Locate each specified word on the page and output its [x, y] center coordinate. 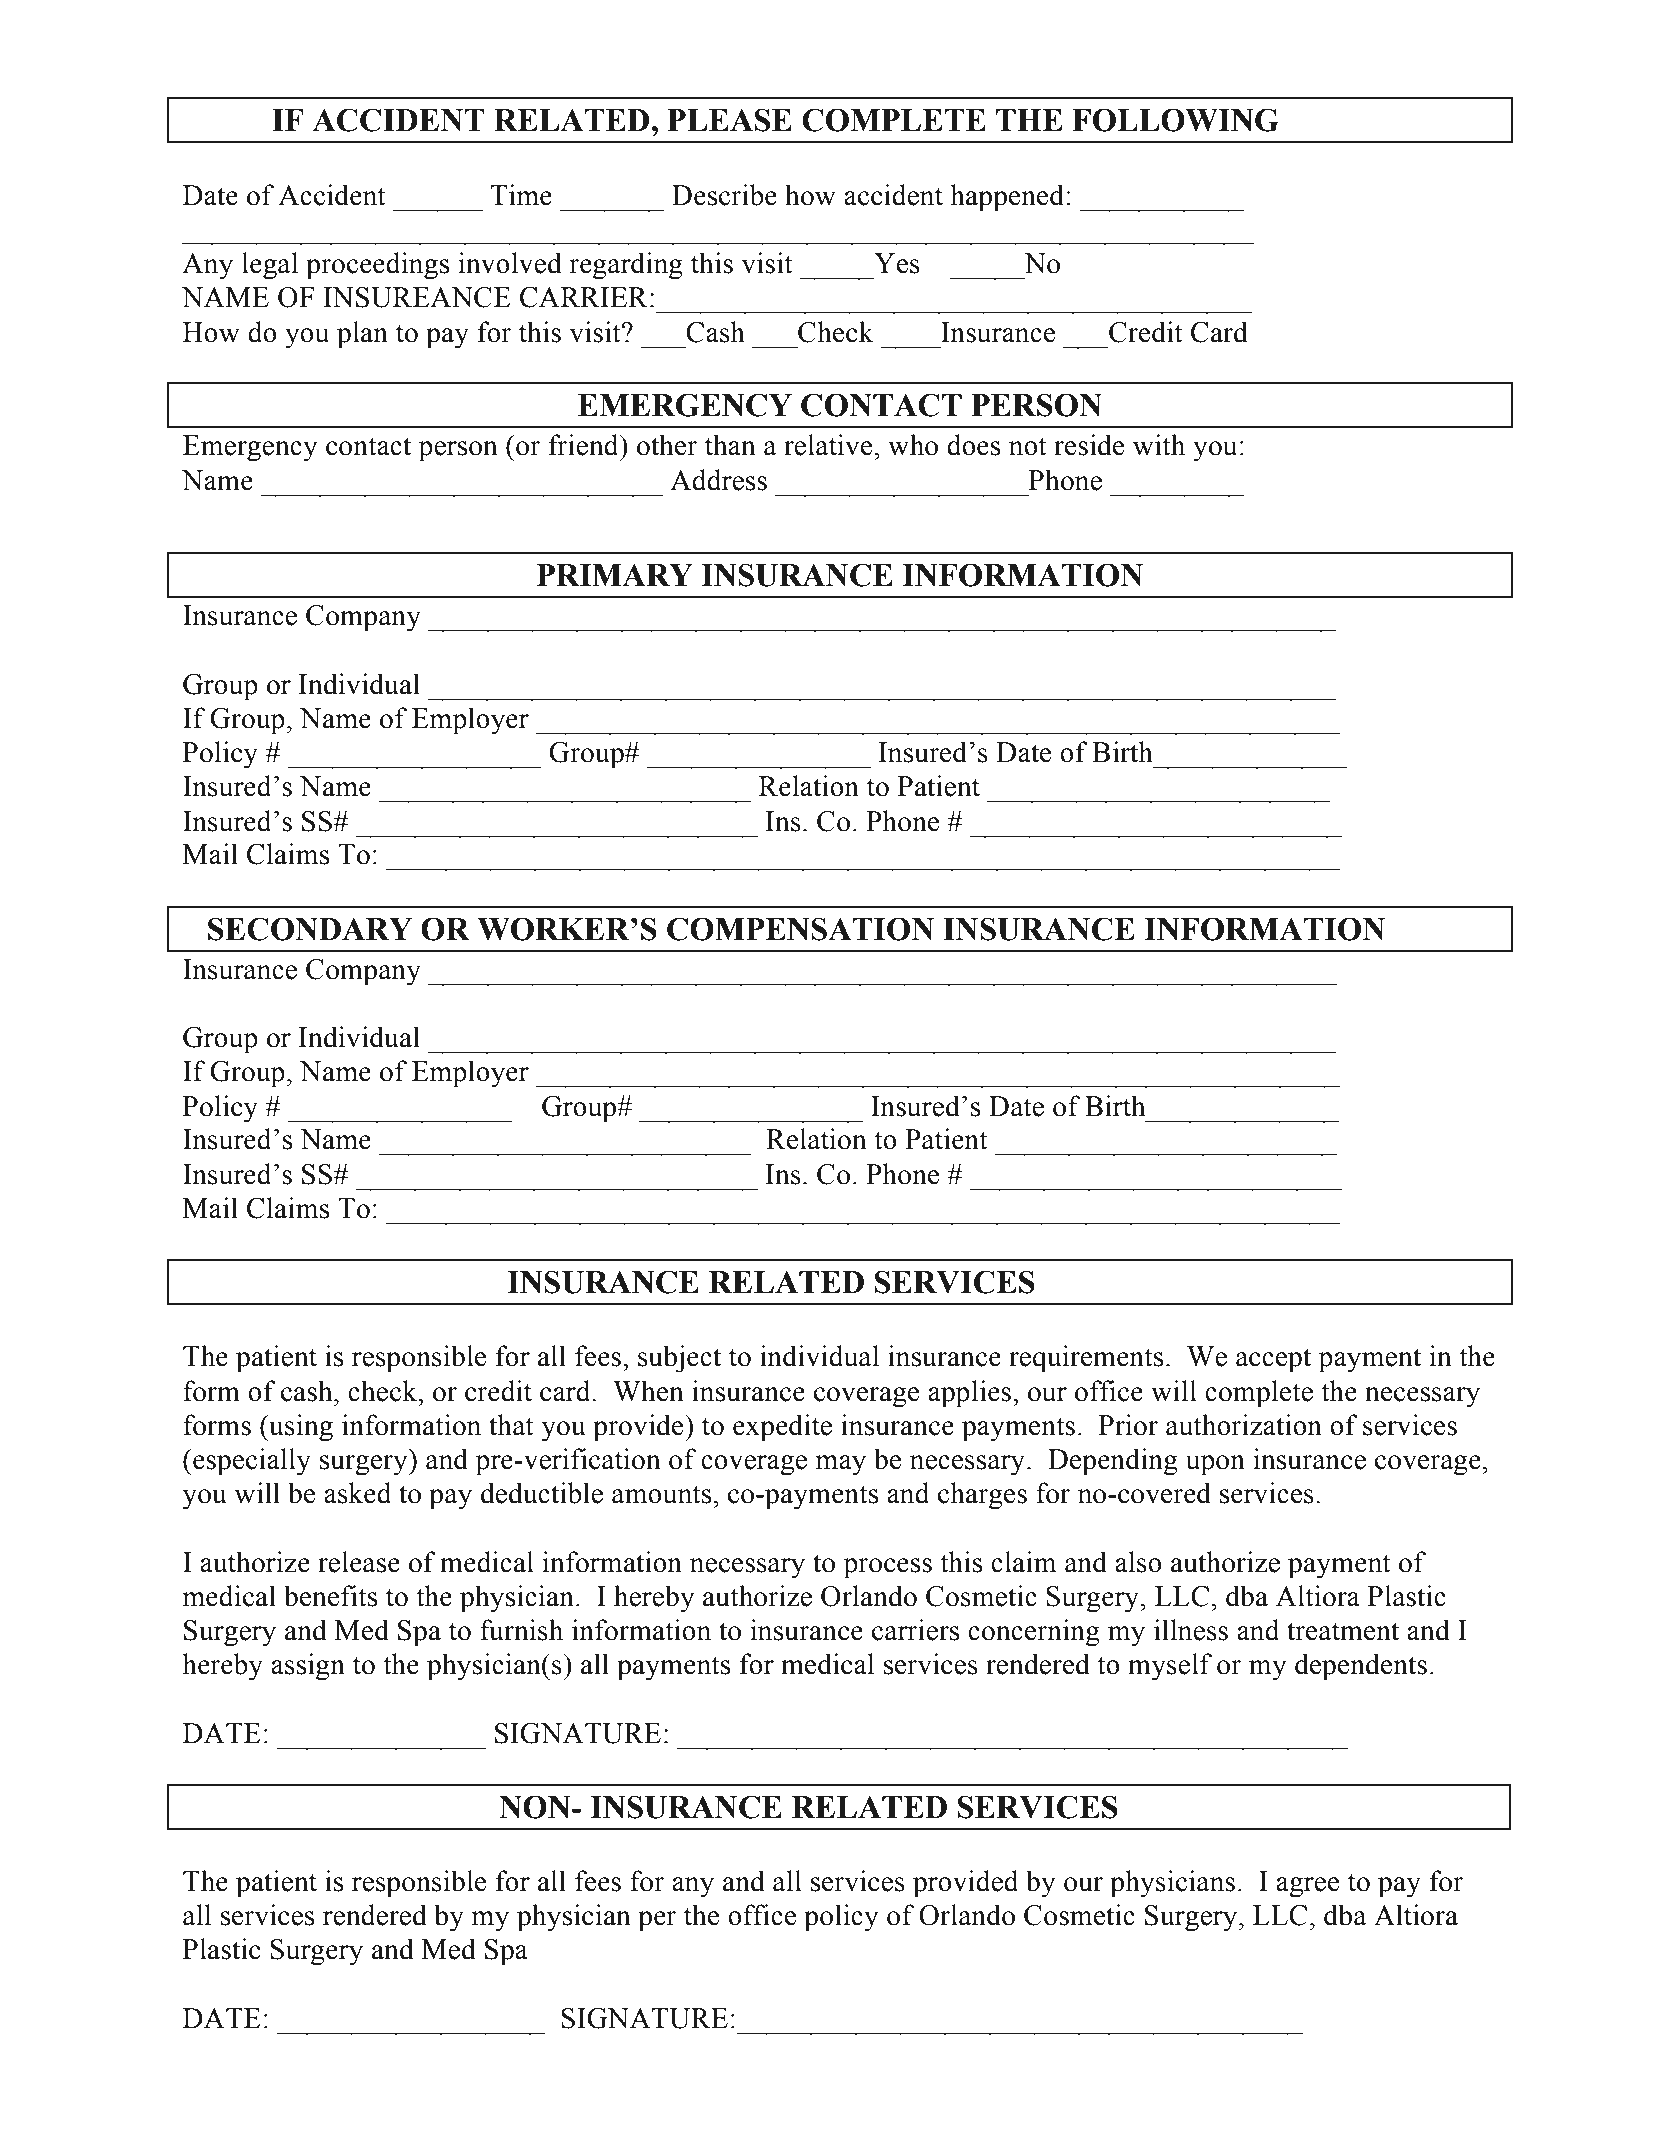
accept [1273, 1360]
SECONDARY [310, 929]
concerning [1034, 1633]
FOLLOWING [1175, 120]
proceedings [377, 266]
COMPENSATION [800, 929]
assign [308, 1667]
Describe [724, 195]
